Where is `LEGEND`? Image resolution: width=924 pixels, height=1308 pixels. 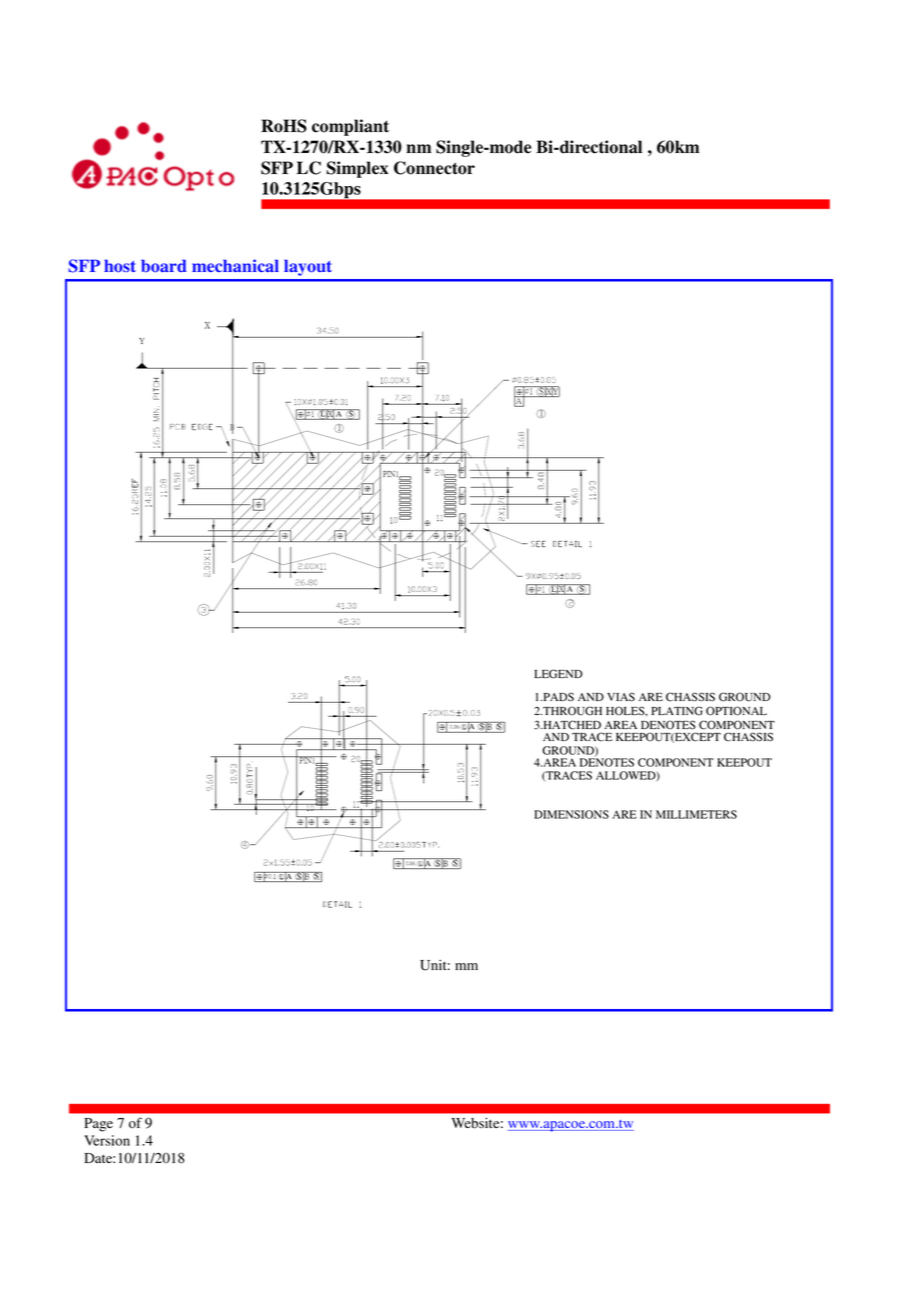 LEGEND is located at coordinates (558, 674).
